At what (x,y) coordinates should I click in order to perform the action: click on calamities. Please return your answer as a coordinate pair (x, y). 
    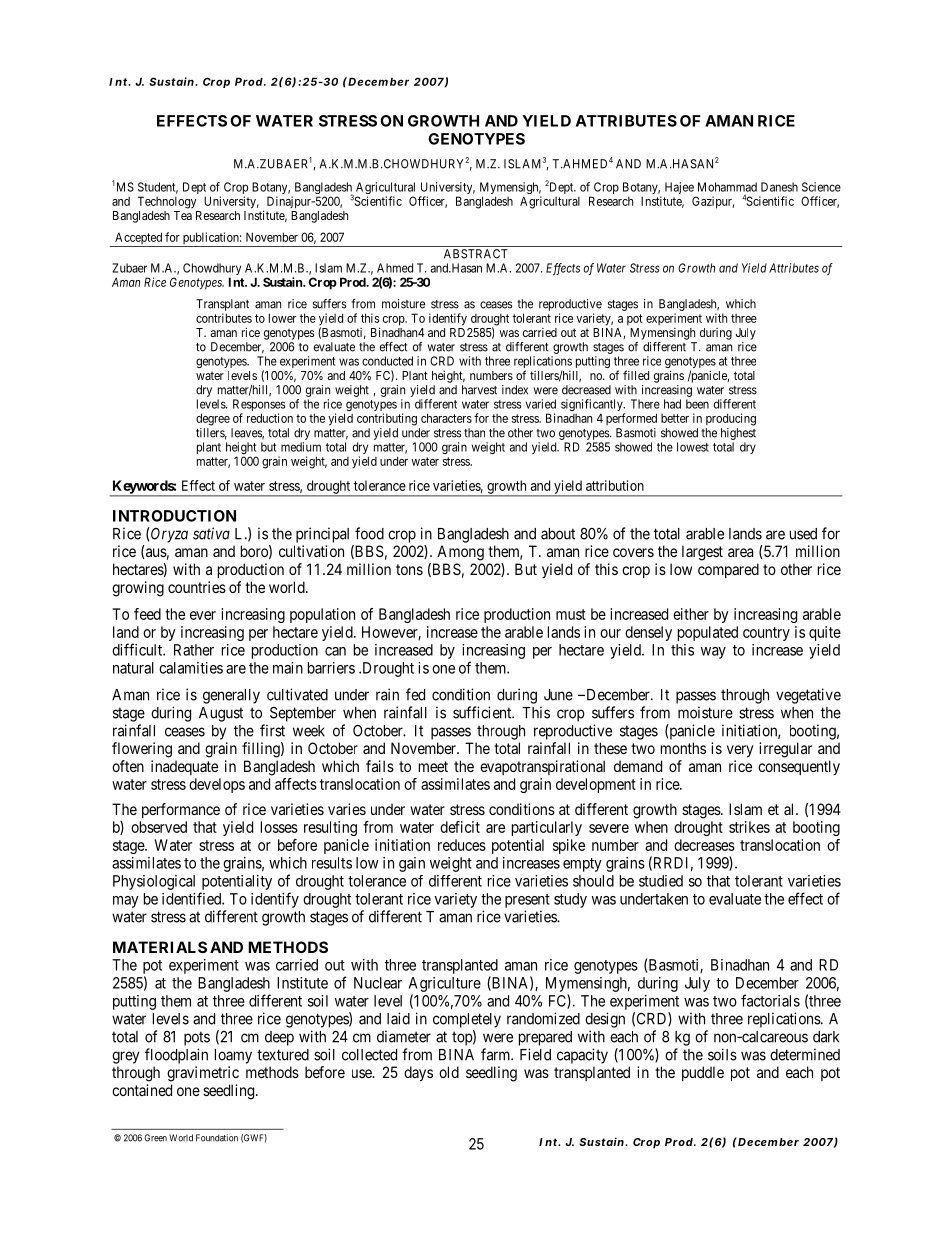
    Looking at the image, I should click on (191, 668).
